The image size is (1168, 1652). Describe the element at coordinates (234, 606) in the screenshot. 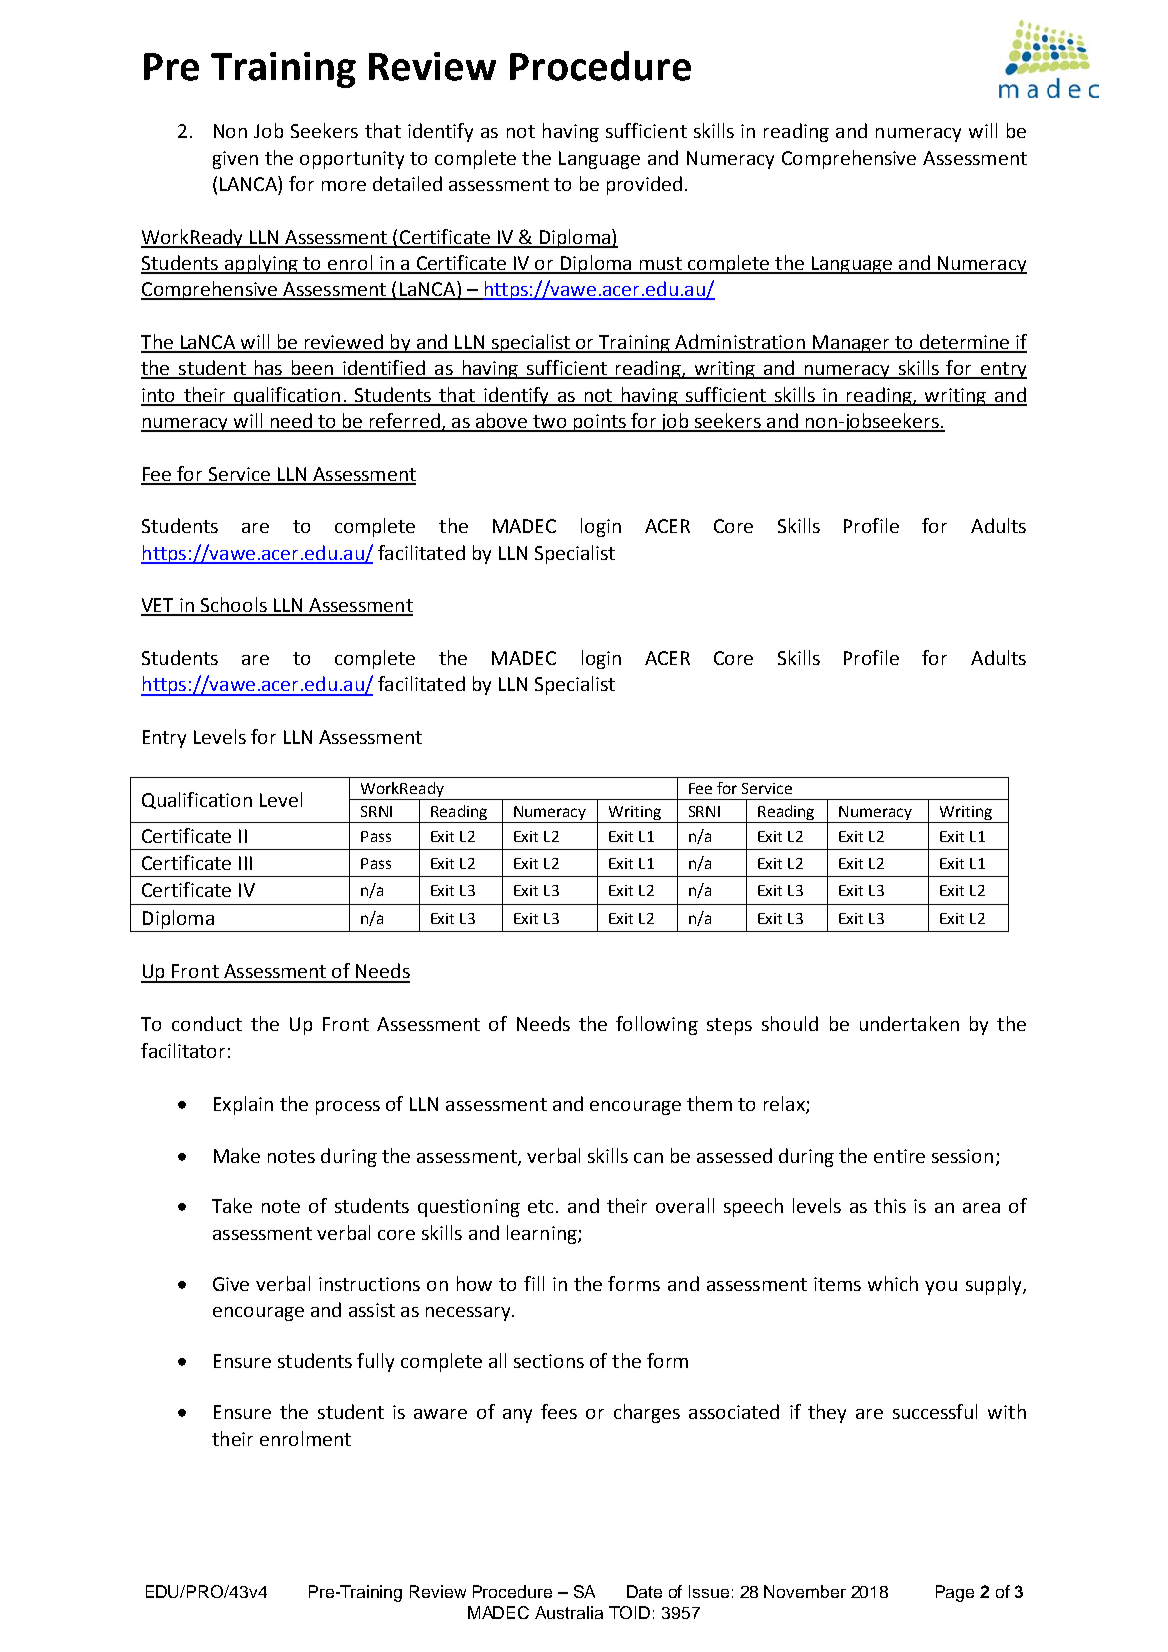

I see `Schools` at that location.
